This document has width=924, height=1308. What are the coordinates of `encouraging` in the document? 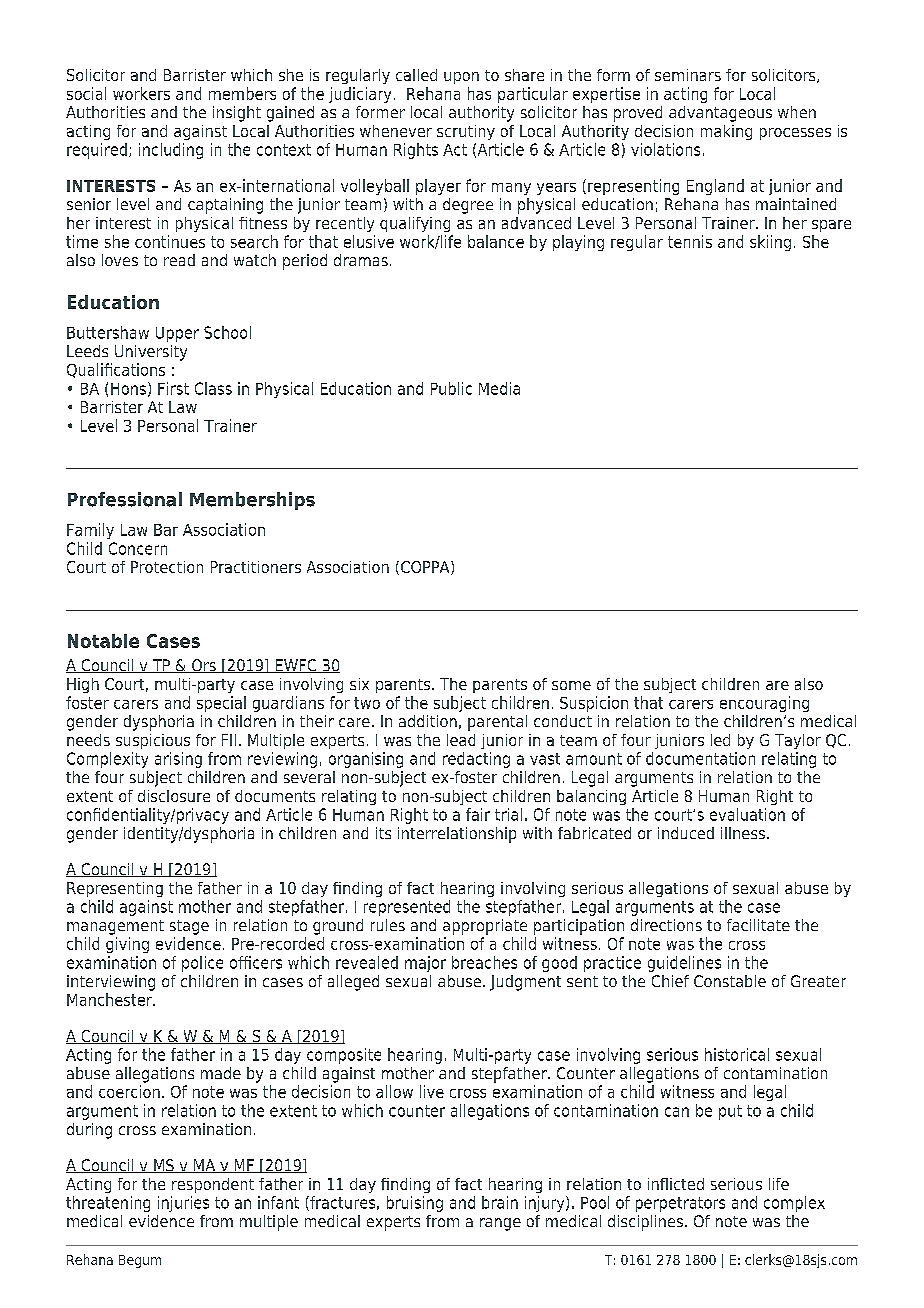 It's located at (764, 704).
